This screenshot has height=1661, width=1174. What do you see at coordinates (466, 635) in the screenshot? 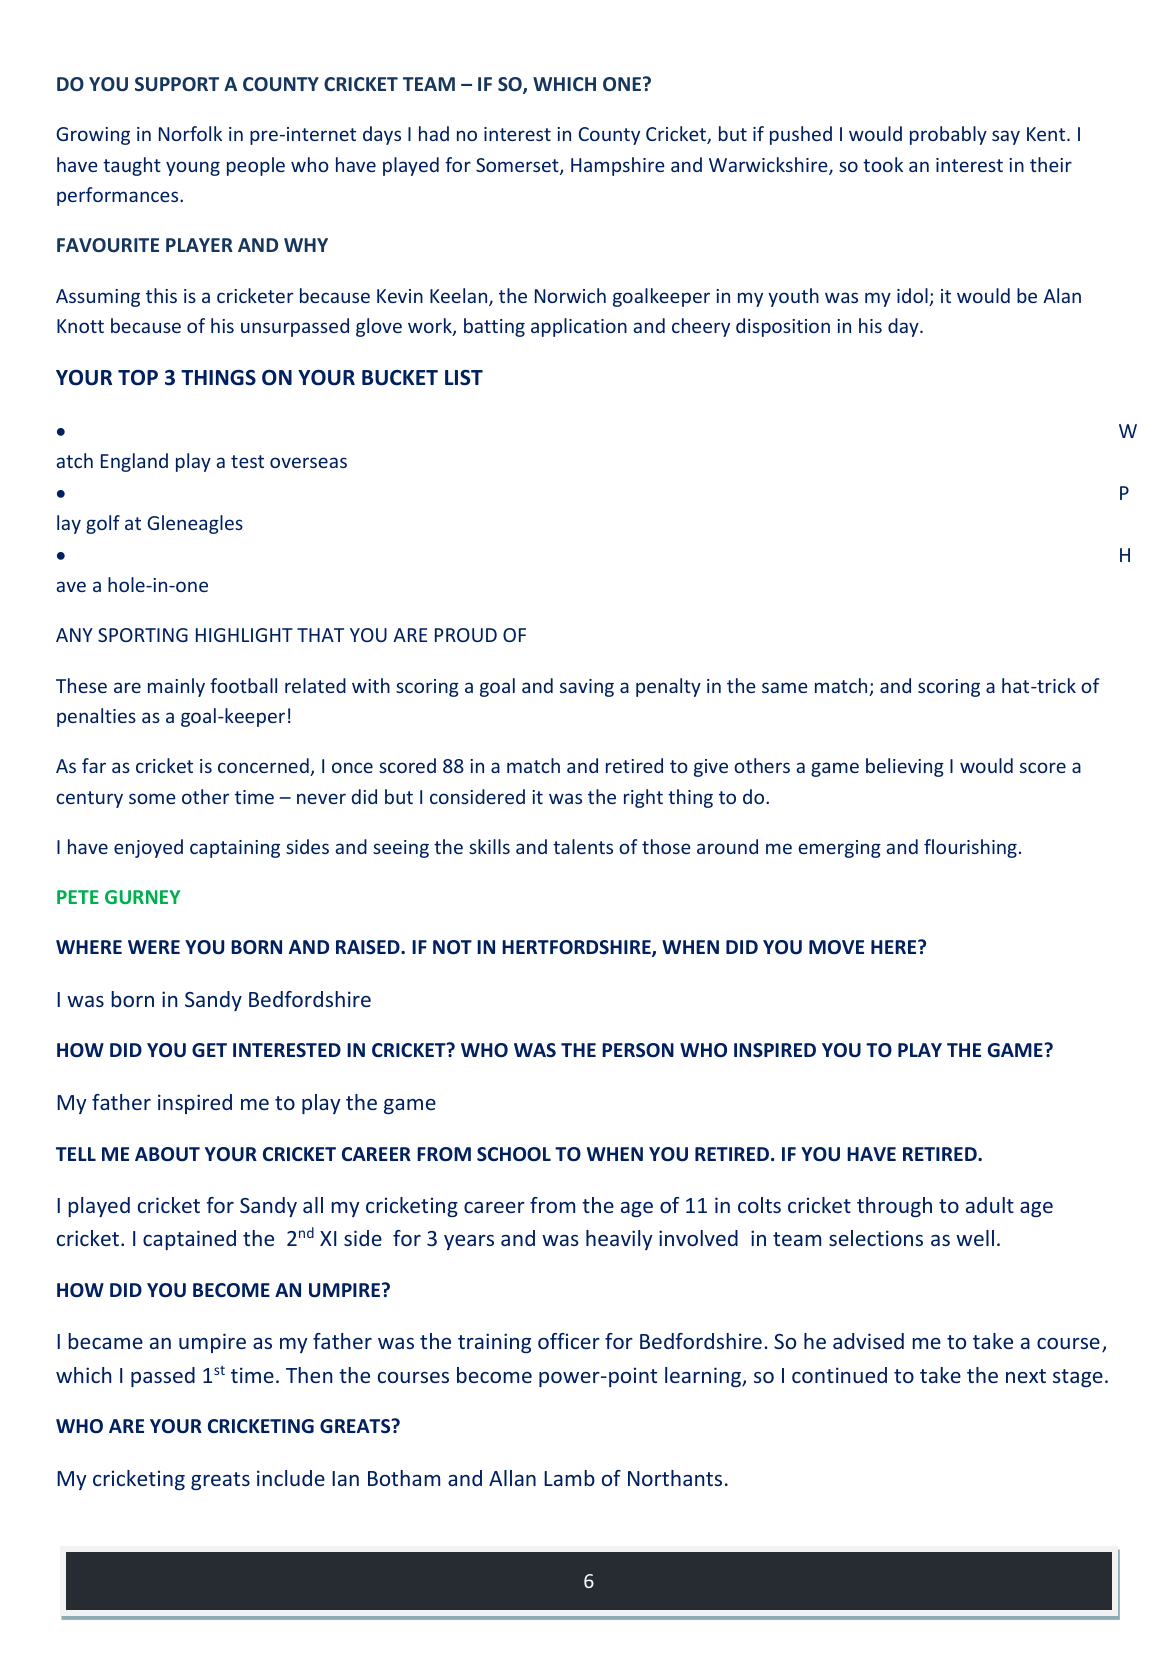
I see `PROUD` at bounding box center [466, 635].
